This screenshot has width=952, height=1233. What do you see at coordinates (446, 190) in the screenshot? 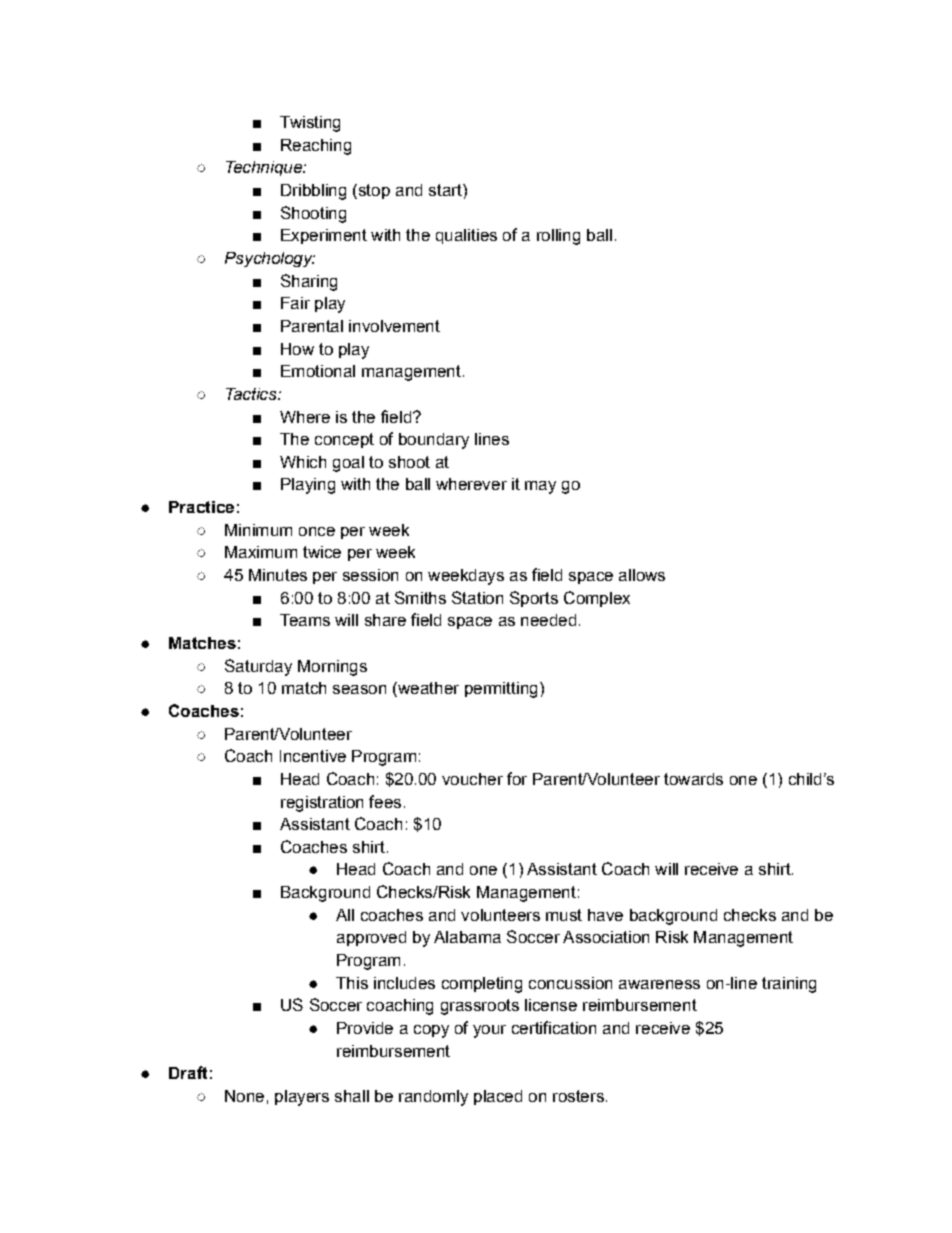
I see `start` at bounding box center [446, 190].
